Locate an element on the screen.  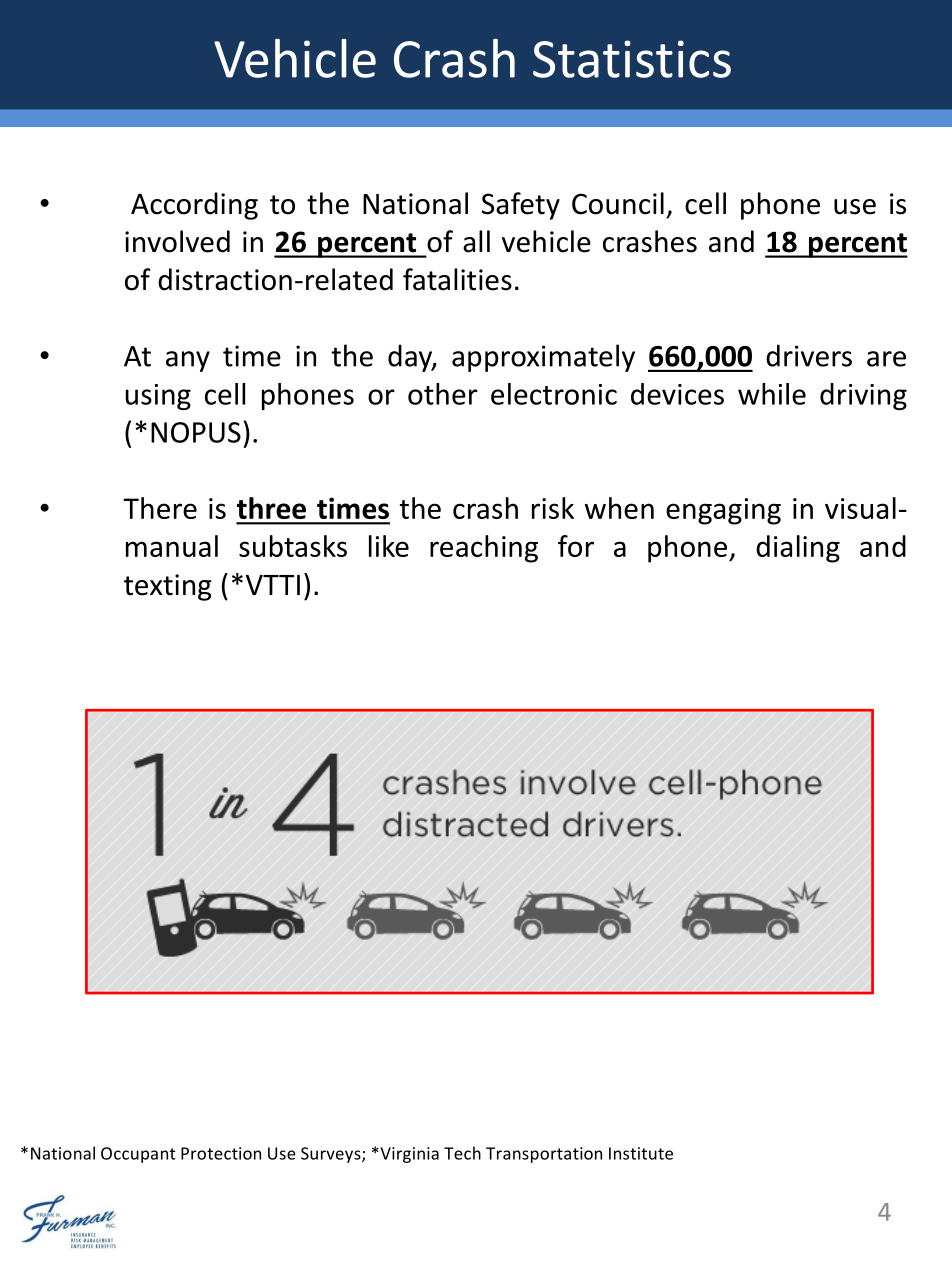
Council is located at coordinates (618, 203).
